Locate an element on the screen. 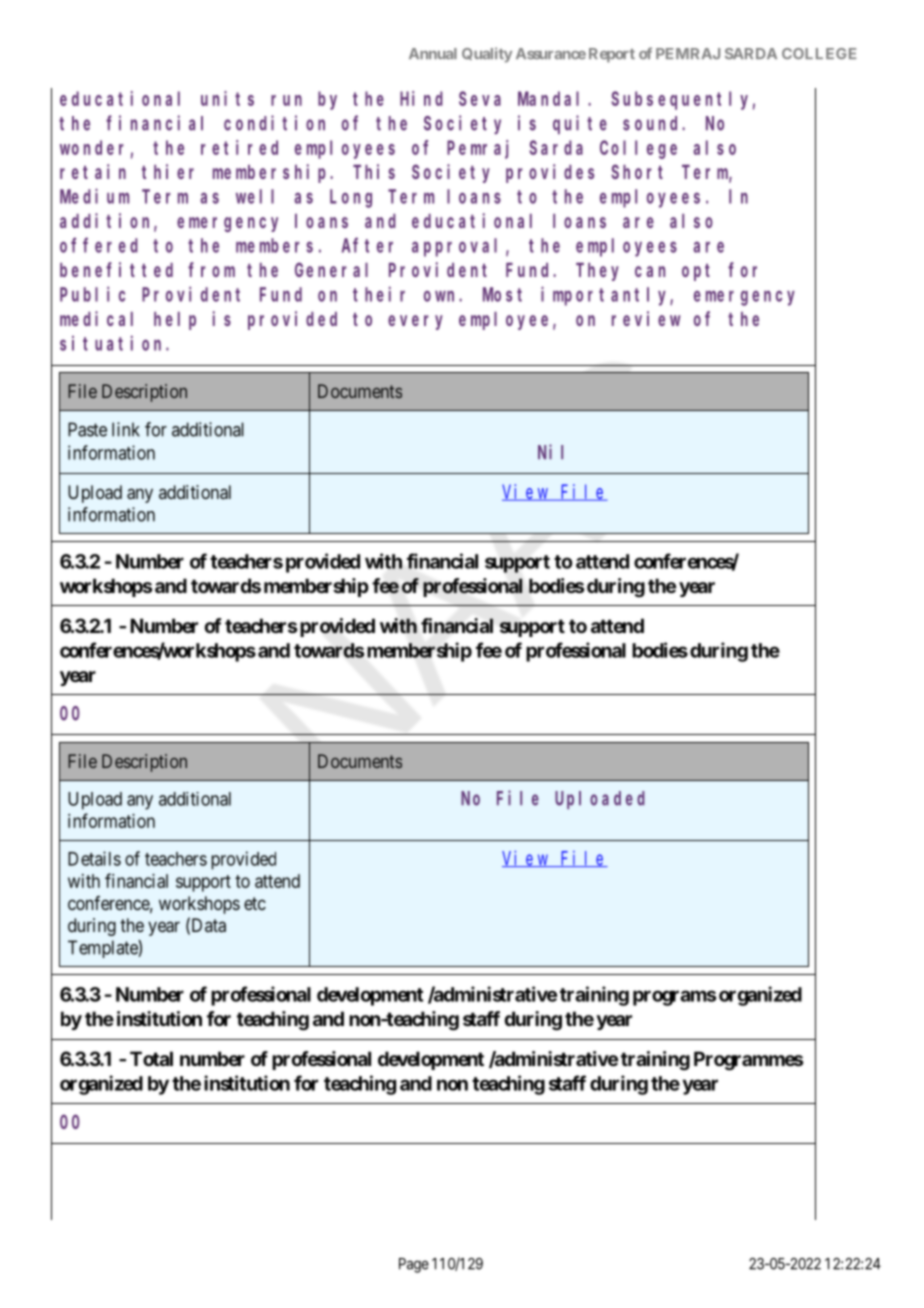 Image resolution: width=924 pixels, height=1308 pixels. every is located at coordinates (415, 322).
